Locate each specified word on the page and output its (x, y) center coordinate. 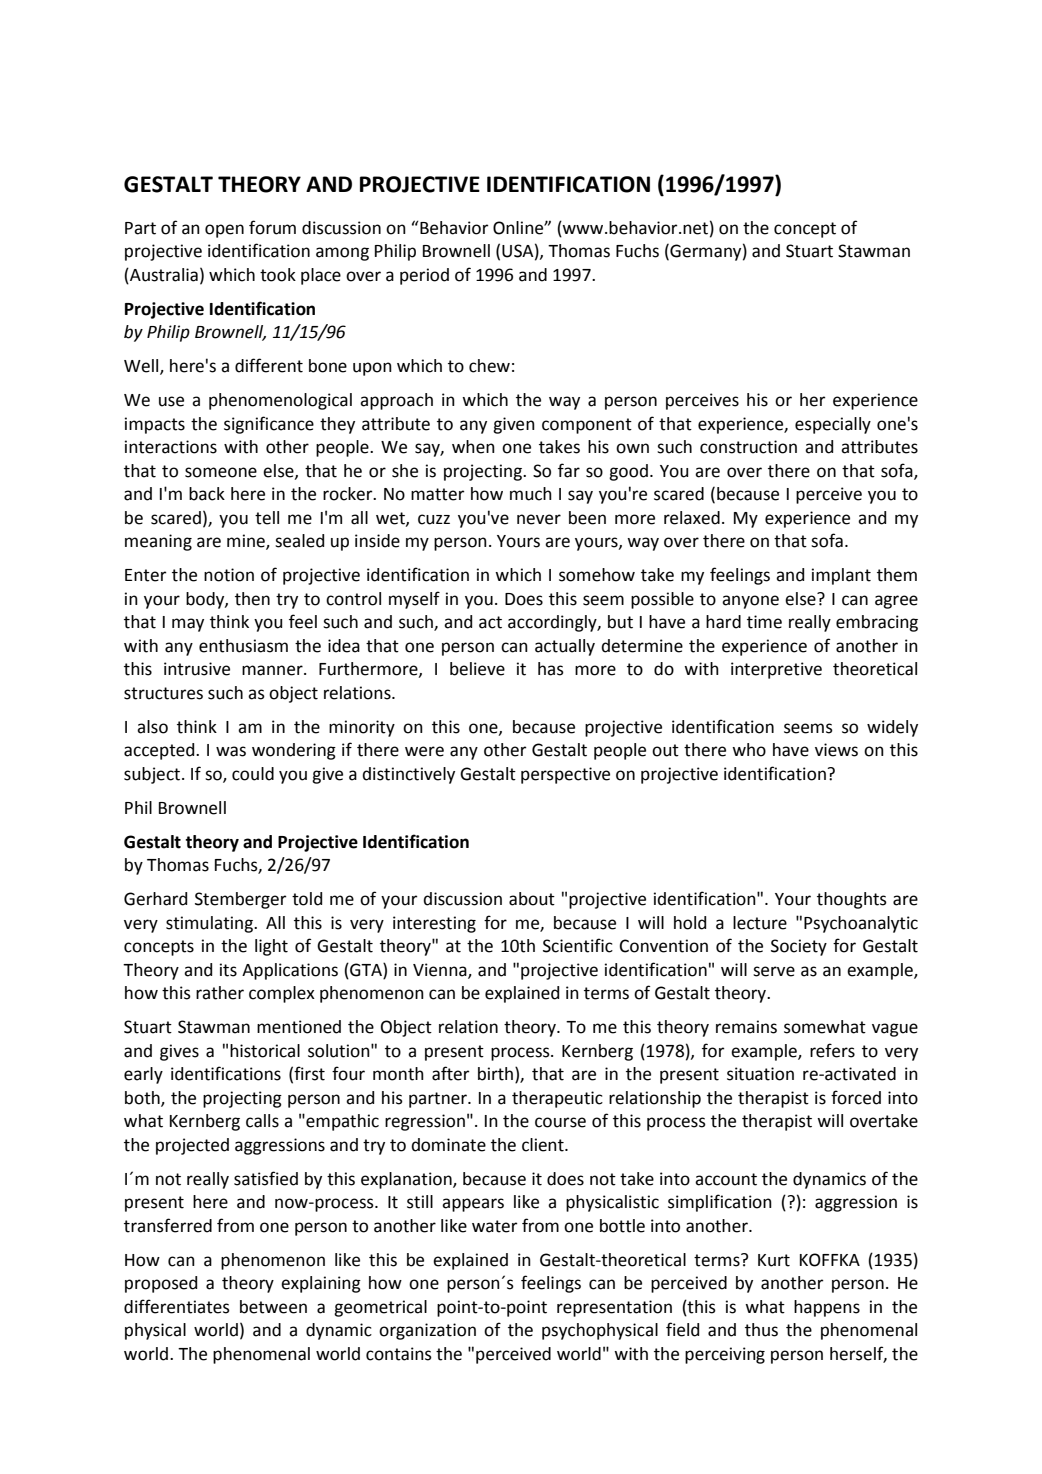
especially (833, 425)
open (224, 231)
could (253, 774)
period (424, 276)
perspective (565, 775)
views (836, 750)
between (273, 1307)
